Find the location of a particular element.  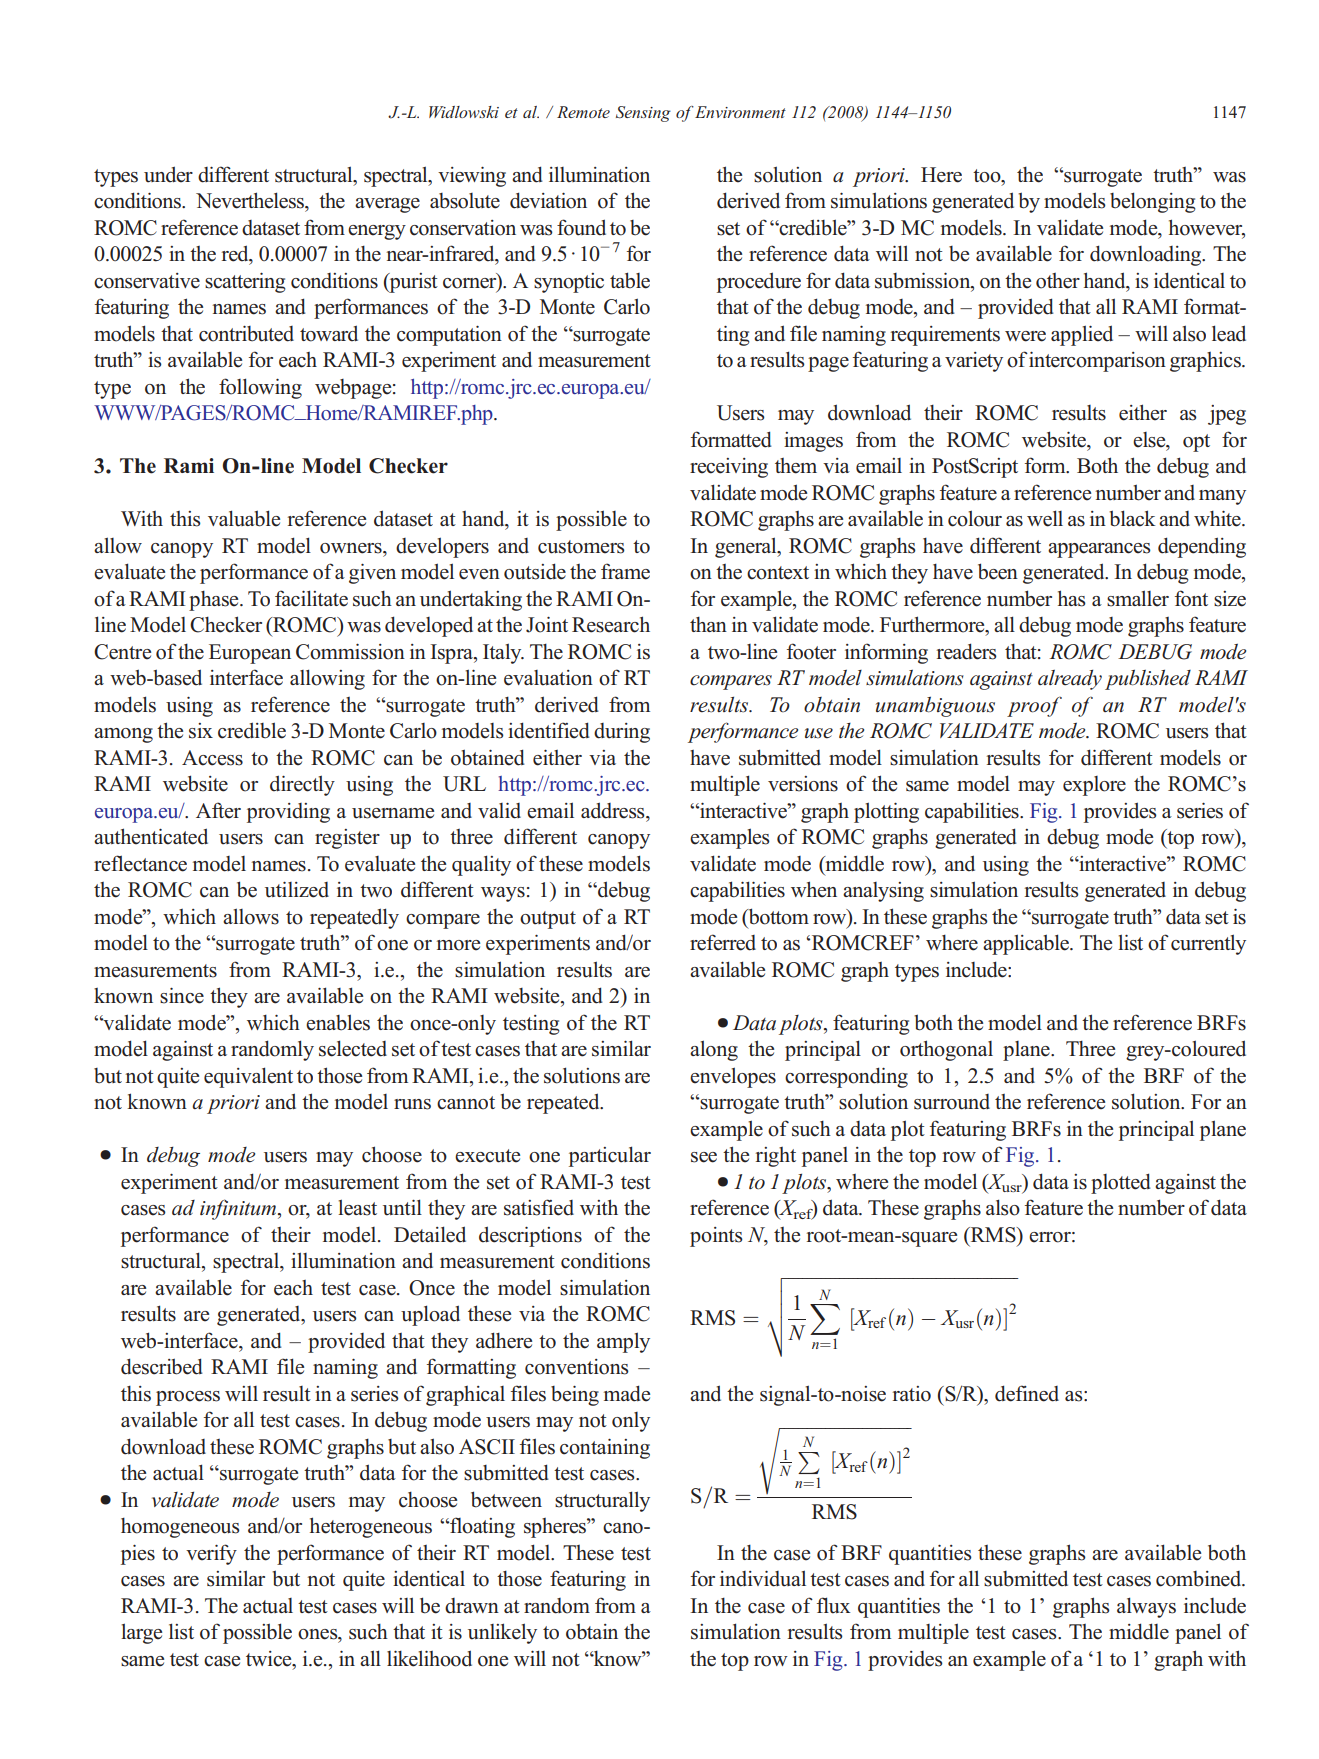

twice is located at coordinates (270, 1659).
